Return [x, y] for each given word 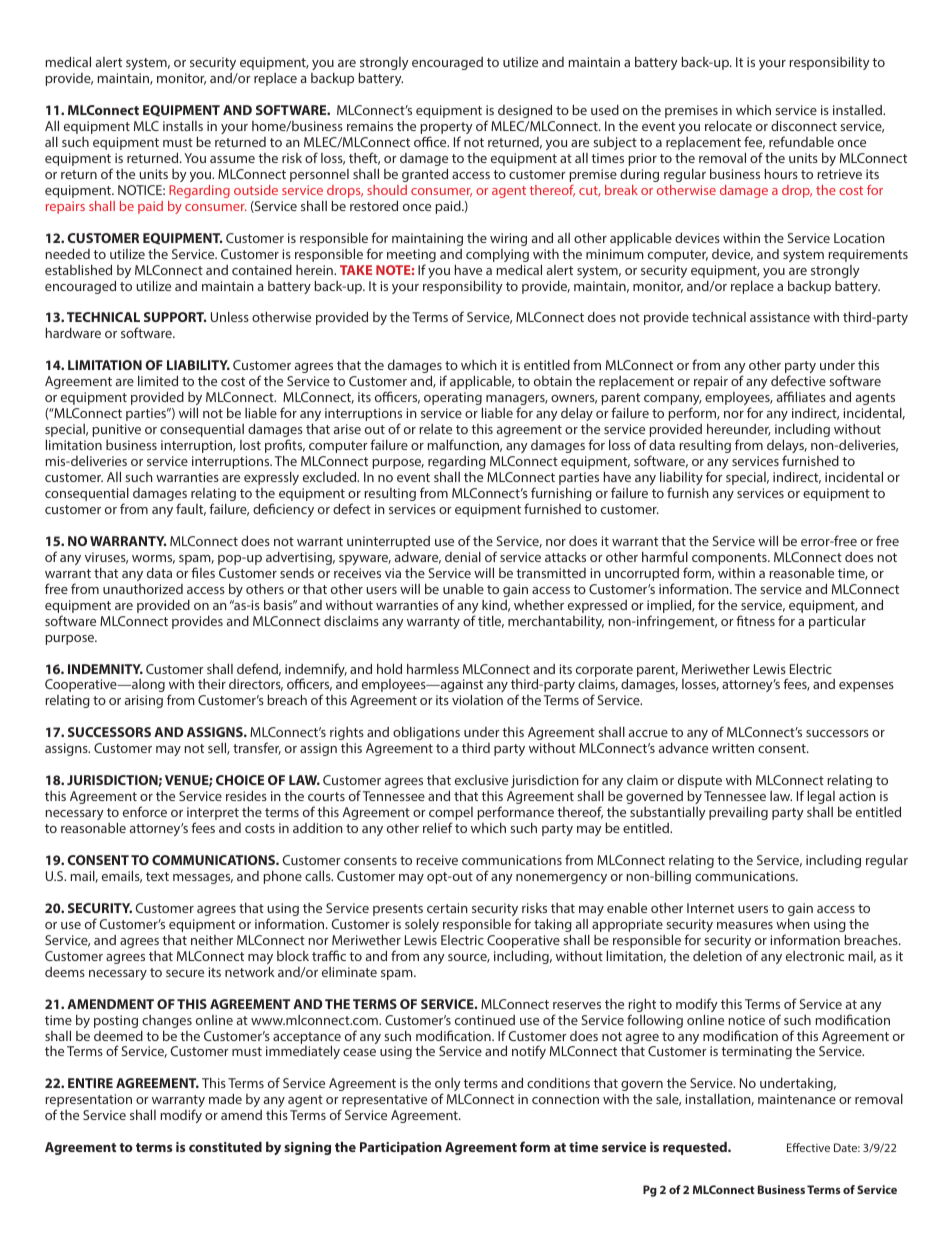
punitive [116, 430]
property [446, 129]
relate [435, 429]
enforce [145, 811]
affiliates [801, 396]
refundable [801, 141]
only [448, 1086]
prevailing [738, 813]
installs [183, 126]
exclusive [481, 780]
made [225, 1098]
